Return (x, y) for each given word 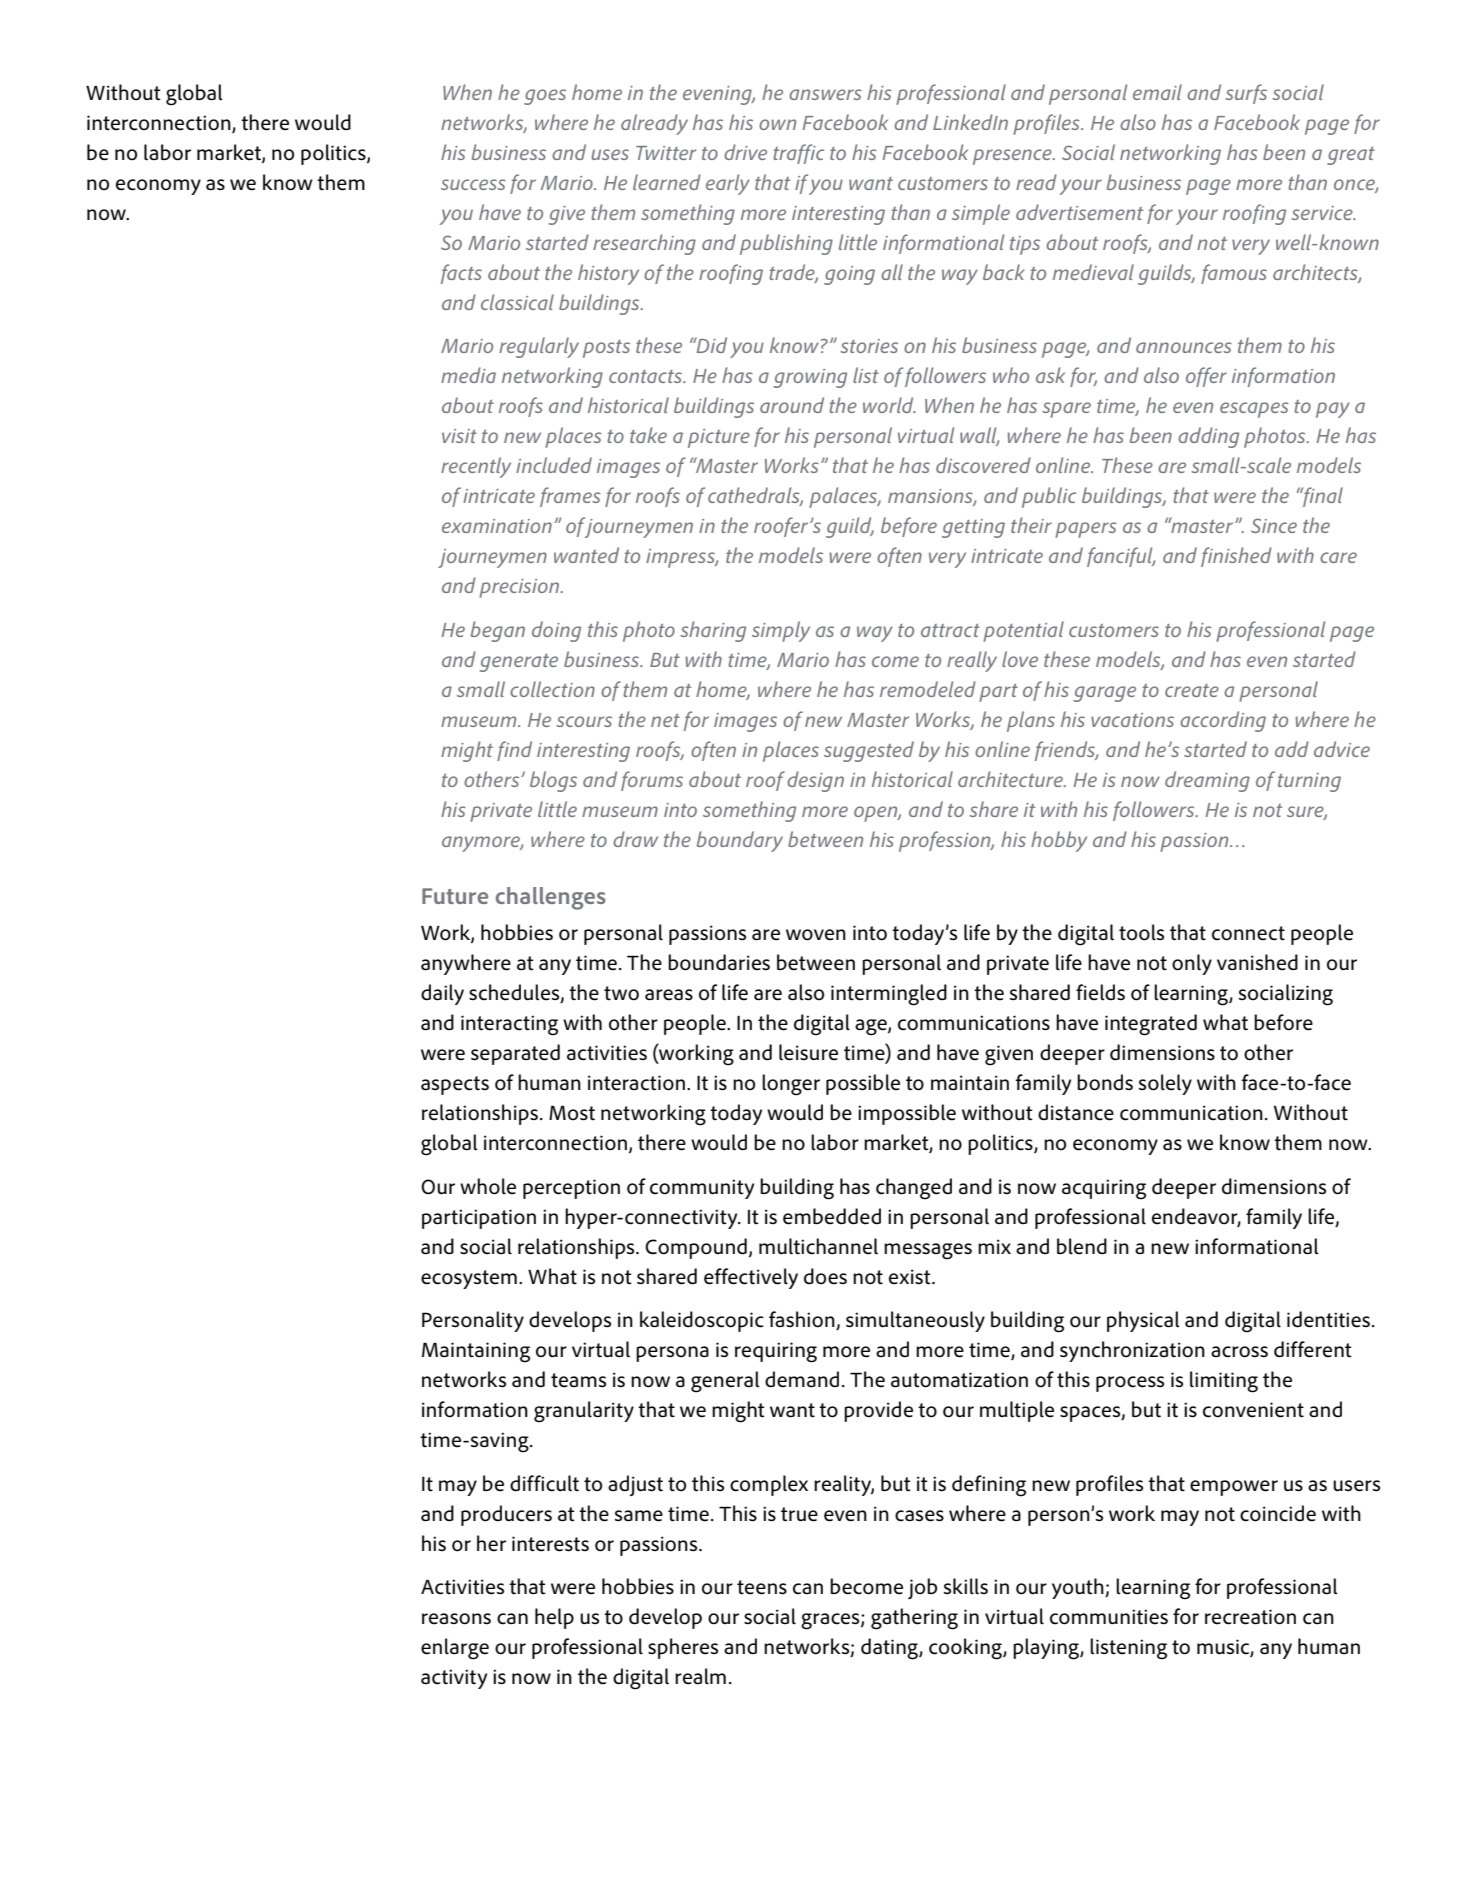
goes (545, 97)
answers (825, 94)
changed (914, 1189)
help (554, 1618)
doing (556, 631)
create (1192, 690)
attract (950, 630)
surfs (1246, 94)
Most (572, 1113)
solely (1165, 1084)
